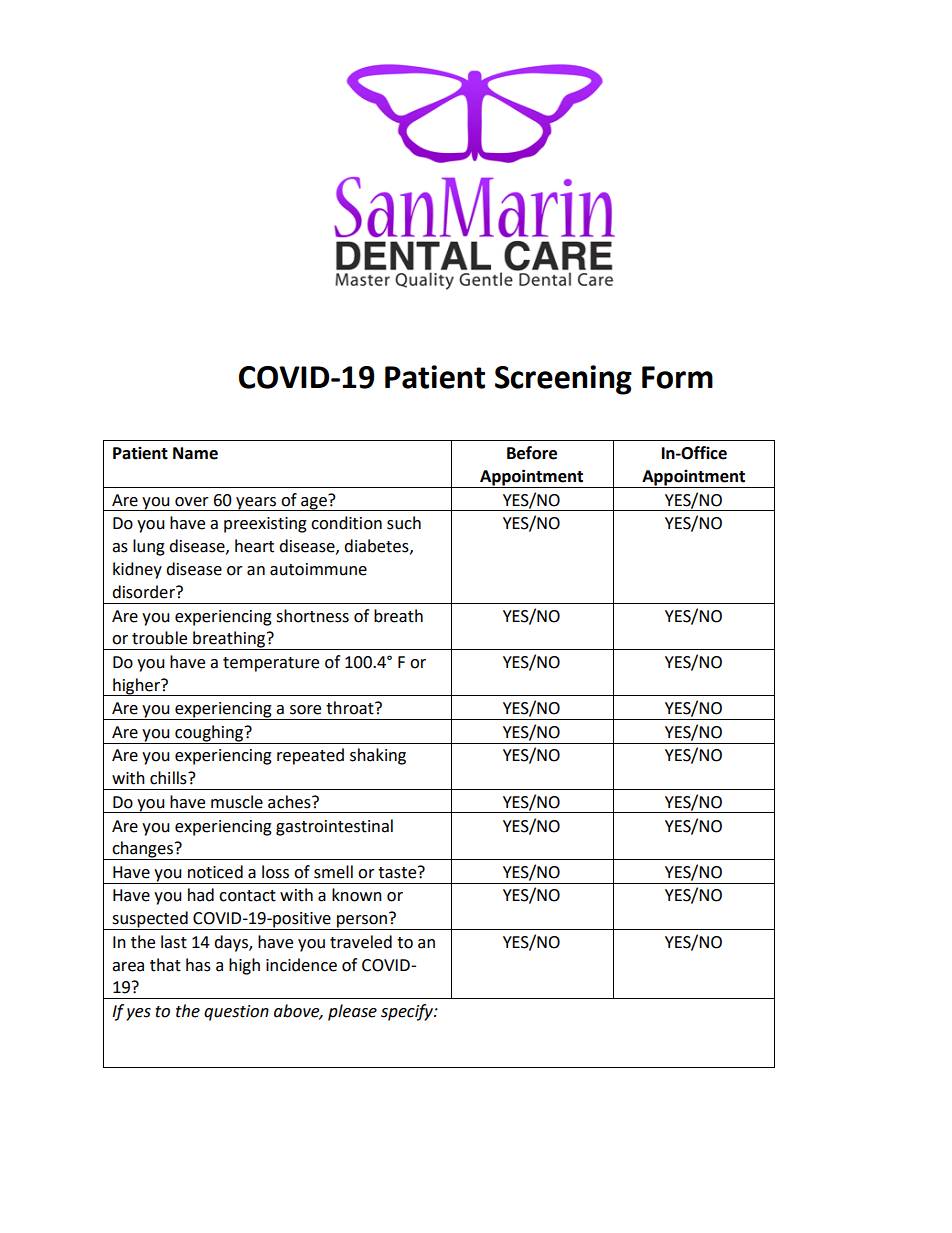 This screenshot has height=1233, width=952. Describe the element at coordinates (198, 965) in the screenshot. I see `has` at that location.
